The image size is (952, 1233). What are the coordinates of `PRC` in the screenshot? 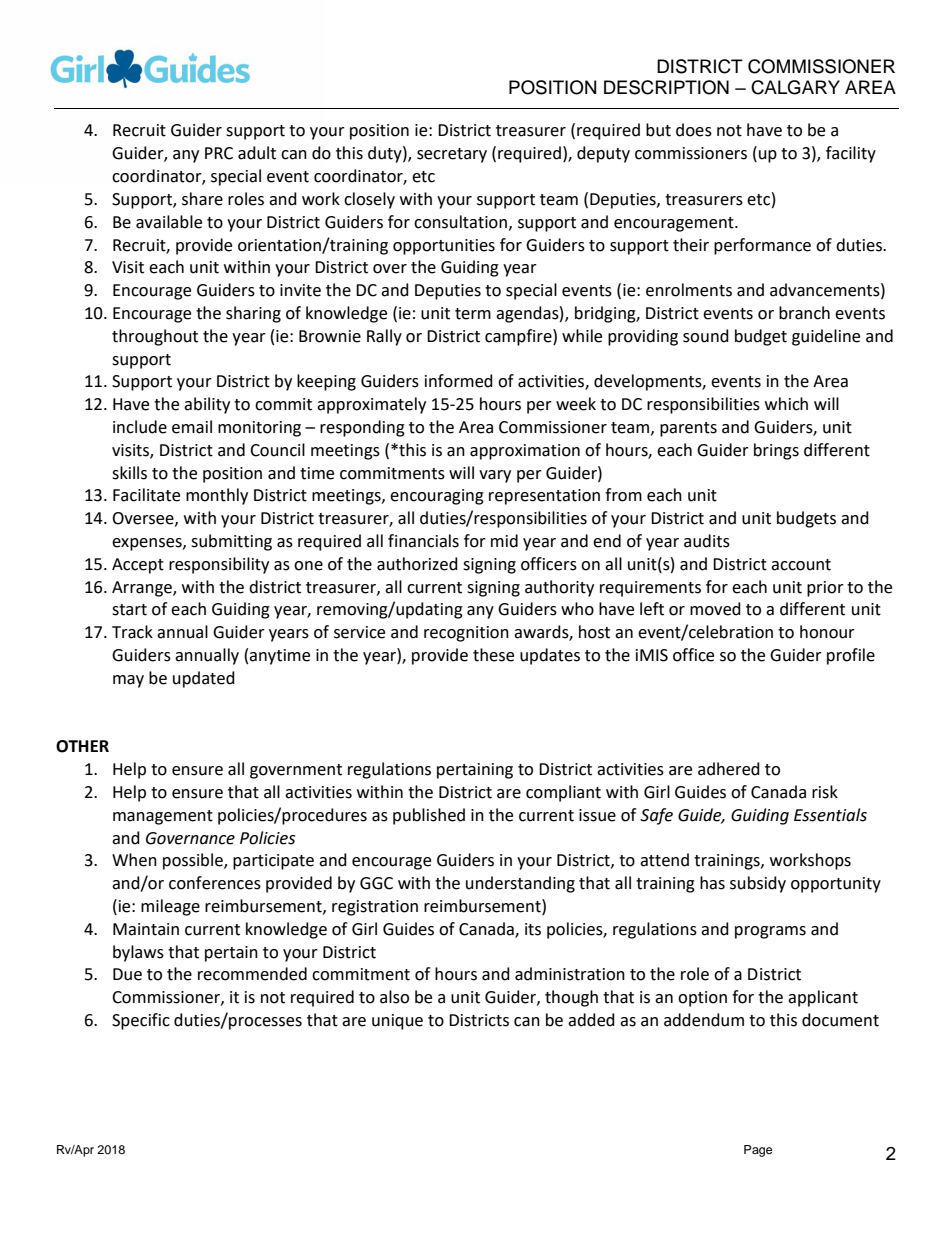 It's located at (219, 153).
